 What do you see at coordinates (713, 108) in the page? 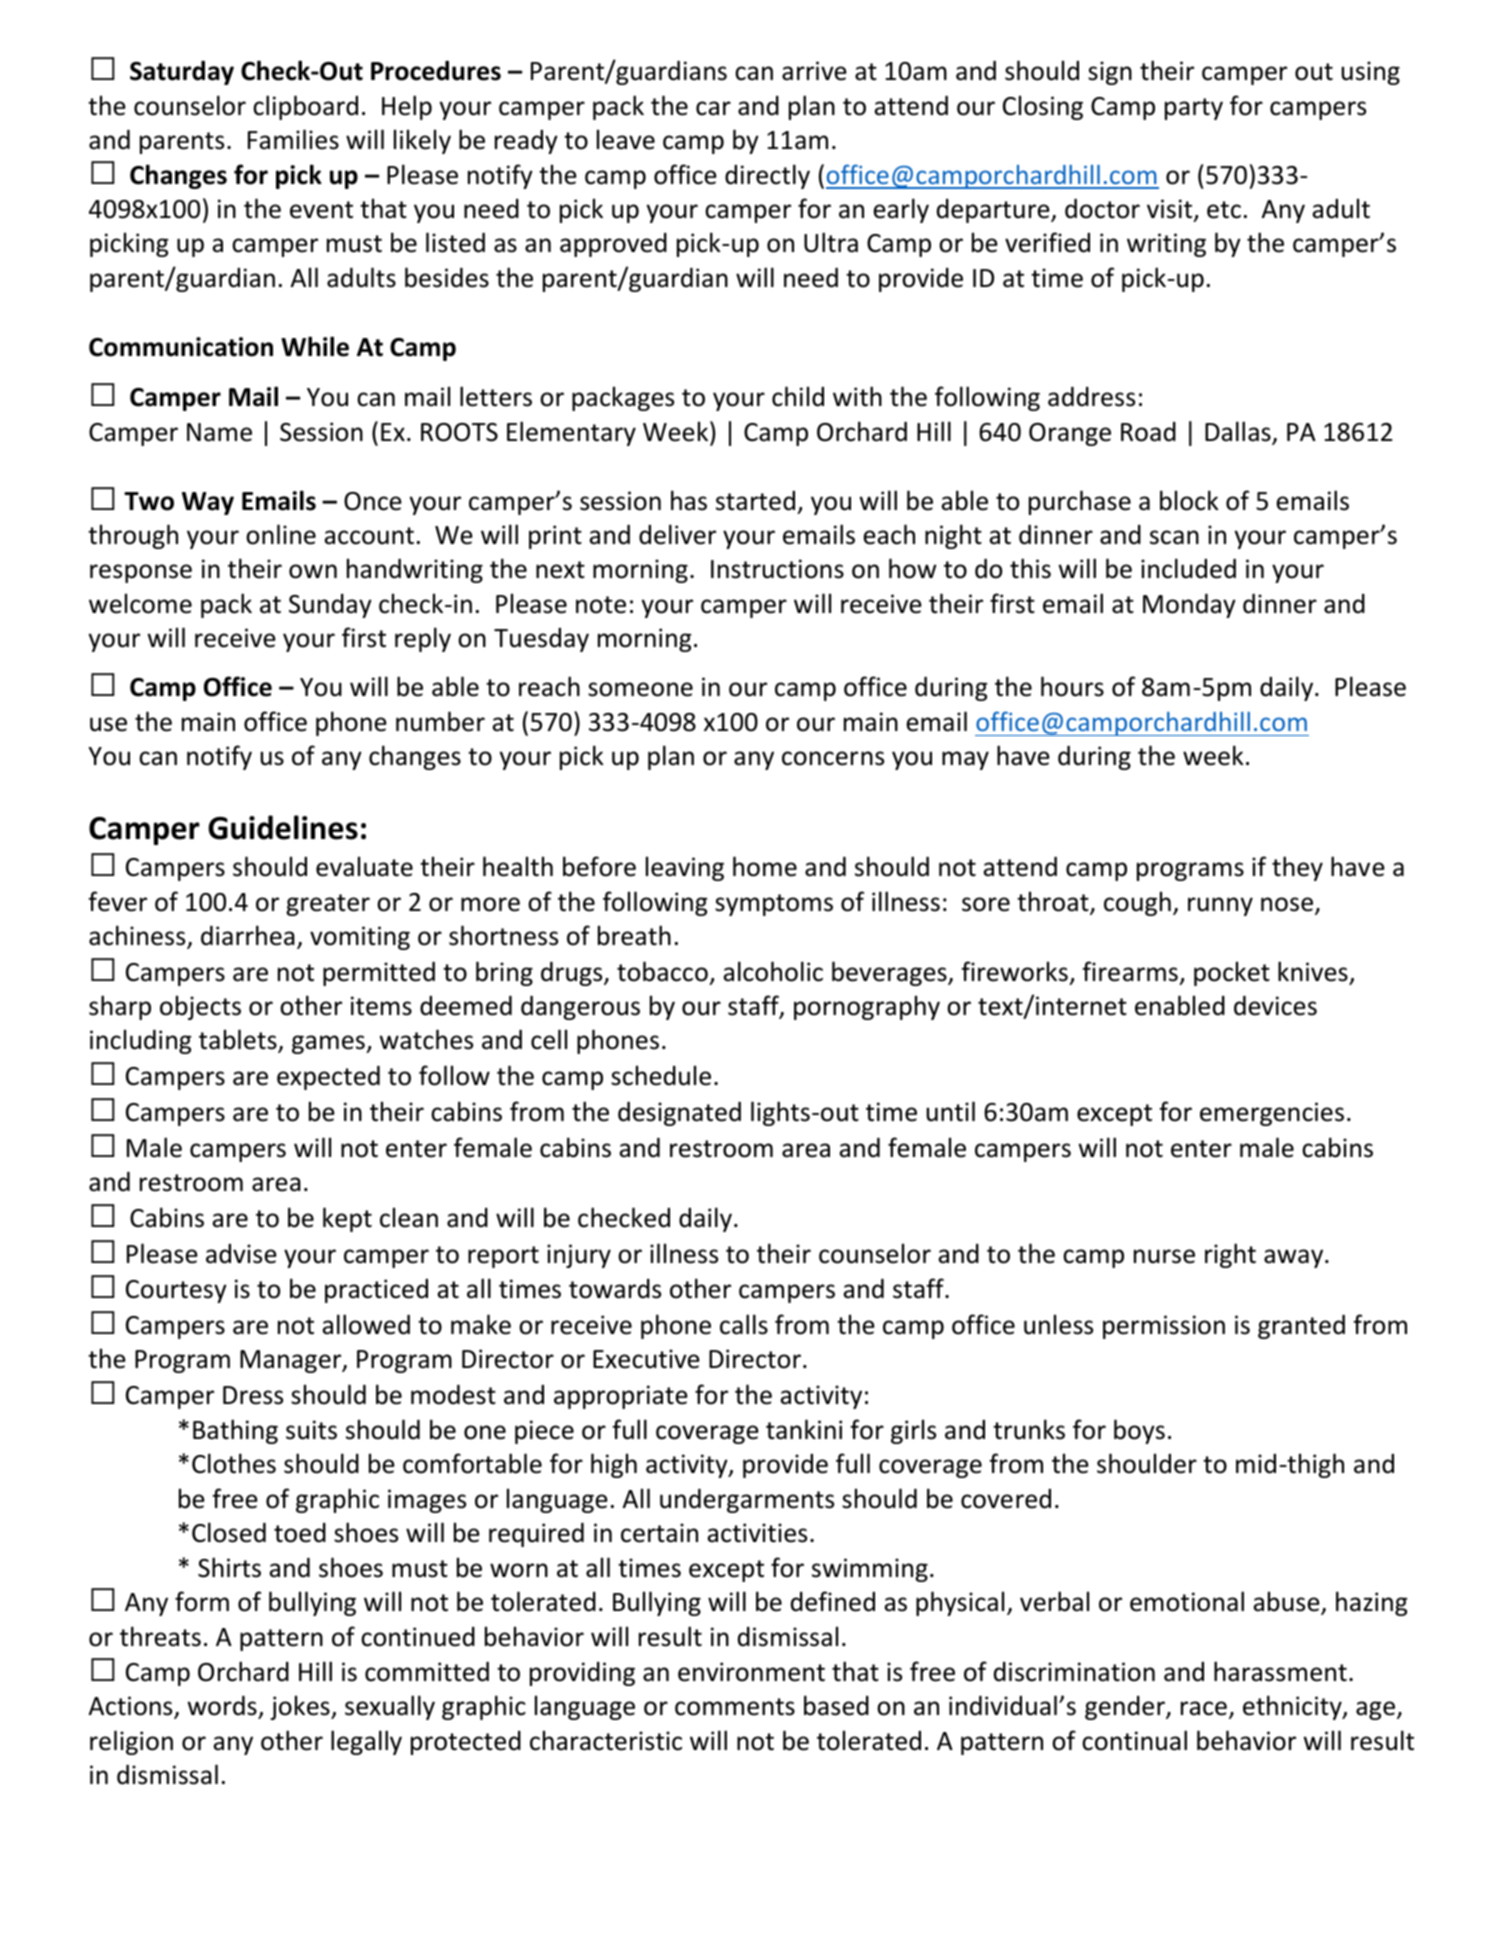
I see `car` at bounding box center [713, 108].
